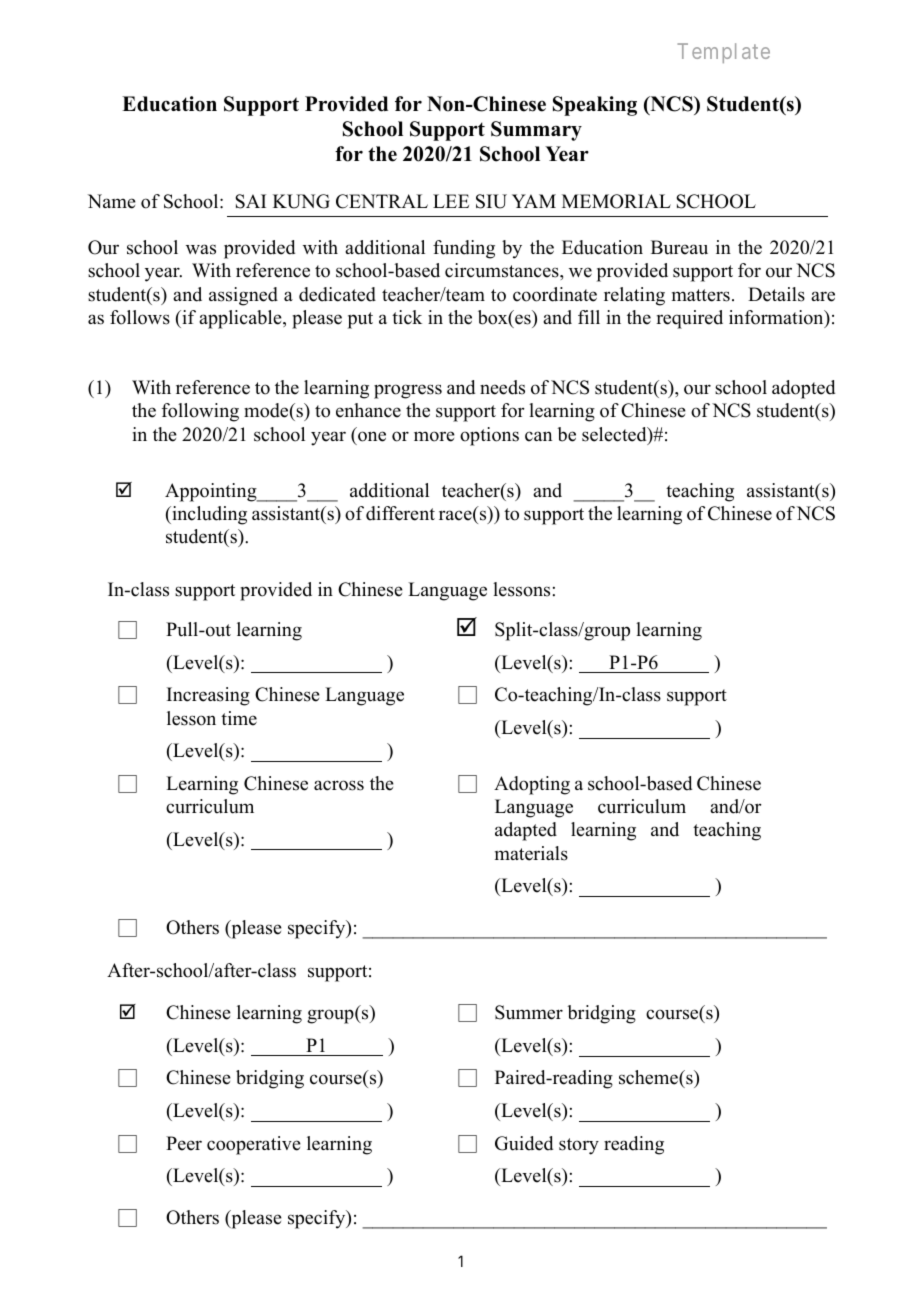 This page has width=924, height=1308. Describe the element at coordinates (532, 785) in the page. I see `Adopting` at that location.
